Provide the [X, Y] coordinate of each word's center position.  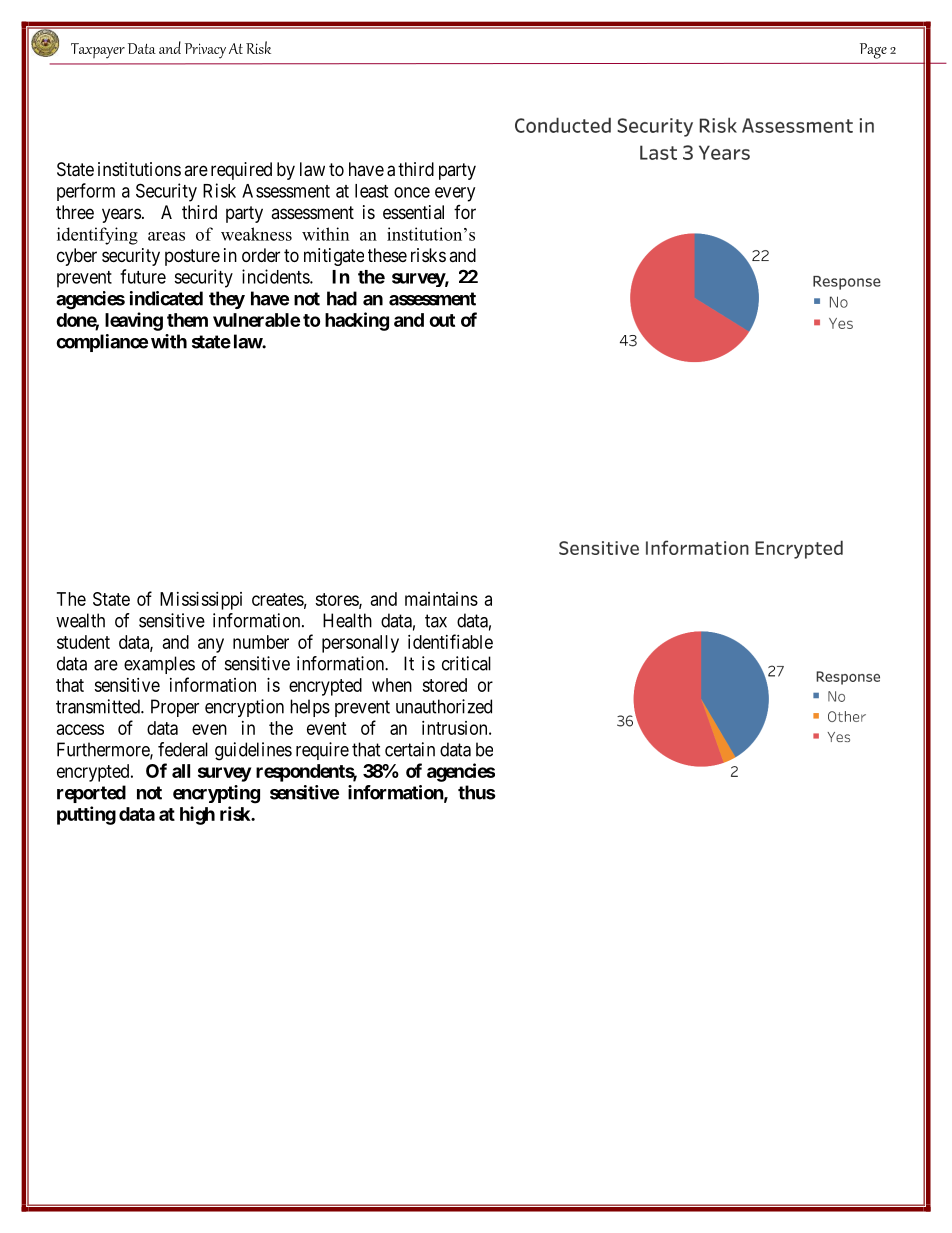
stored [444, 685]
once [412, 192]
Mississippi [201, 601]
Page [873, 51]
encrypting [216, 794]
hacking [357, 321]
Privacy [205, 51]
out [442, 320]
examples [159, 665]
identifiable [450, 641]
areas [166, 236]
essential [413, 212]
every [455, 194]
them [187, 320]
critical [466, 663]
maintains [441, 599]
